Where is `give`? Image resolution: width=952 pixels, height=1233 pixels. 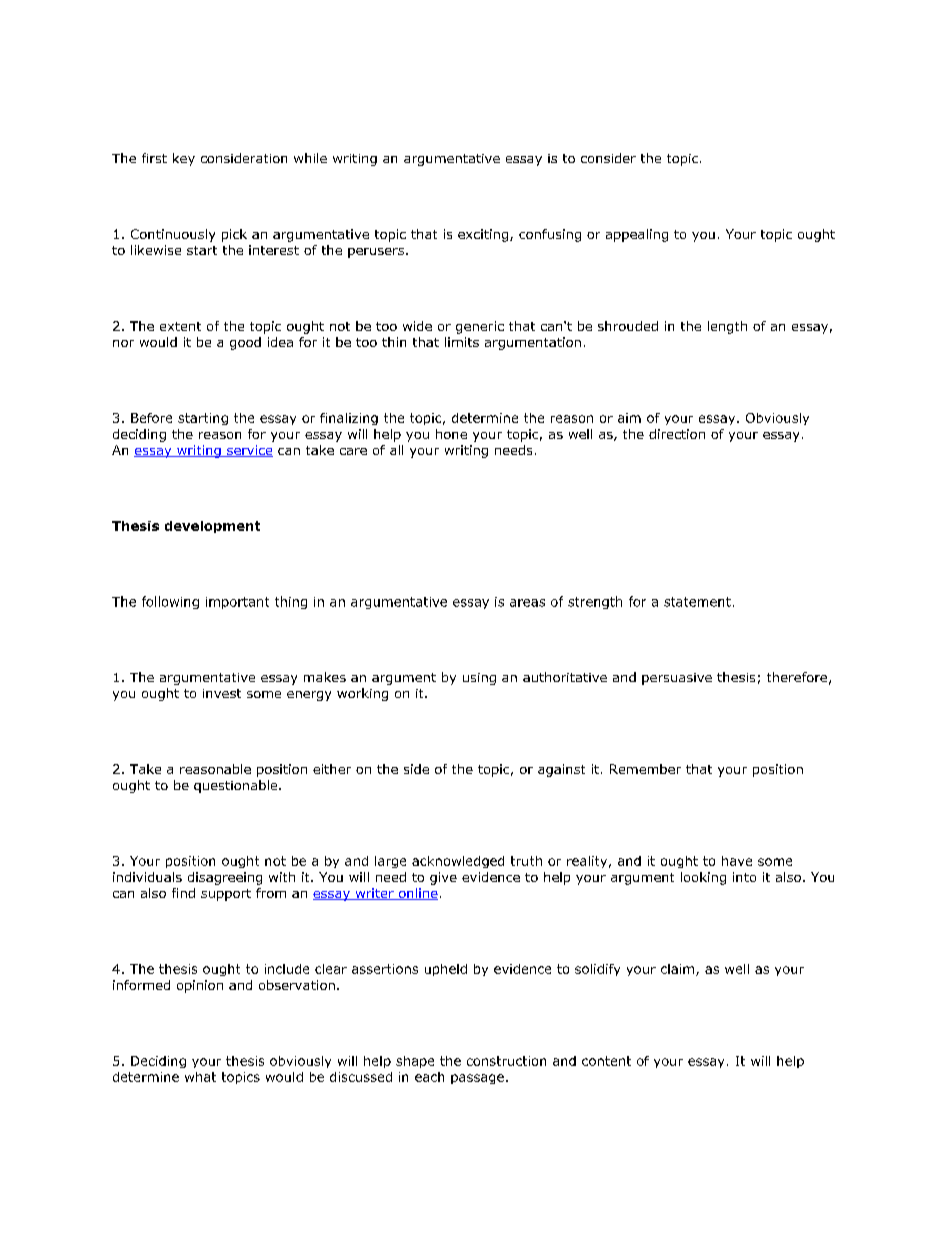 give is located at coordinates (443, 878).
